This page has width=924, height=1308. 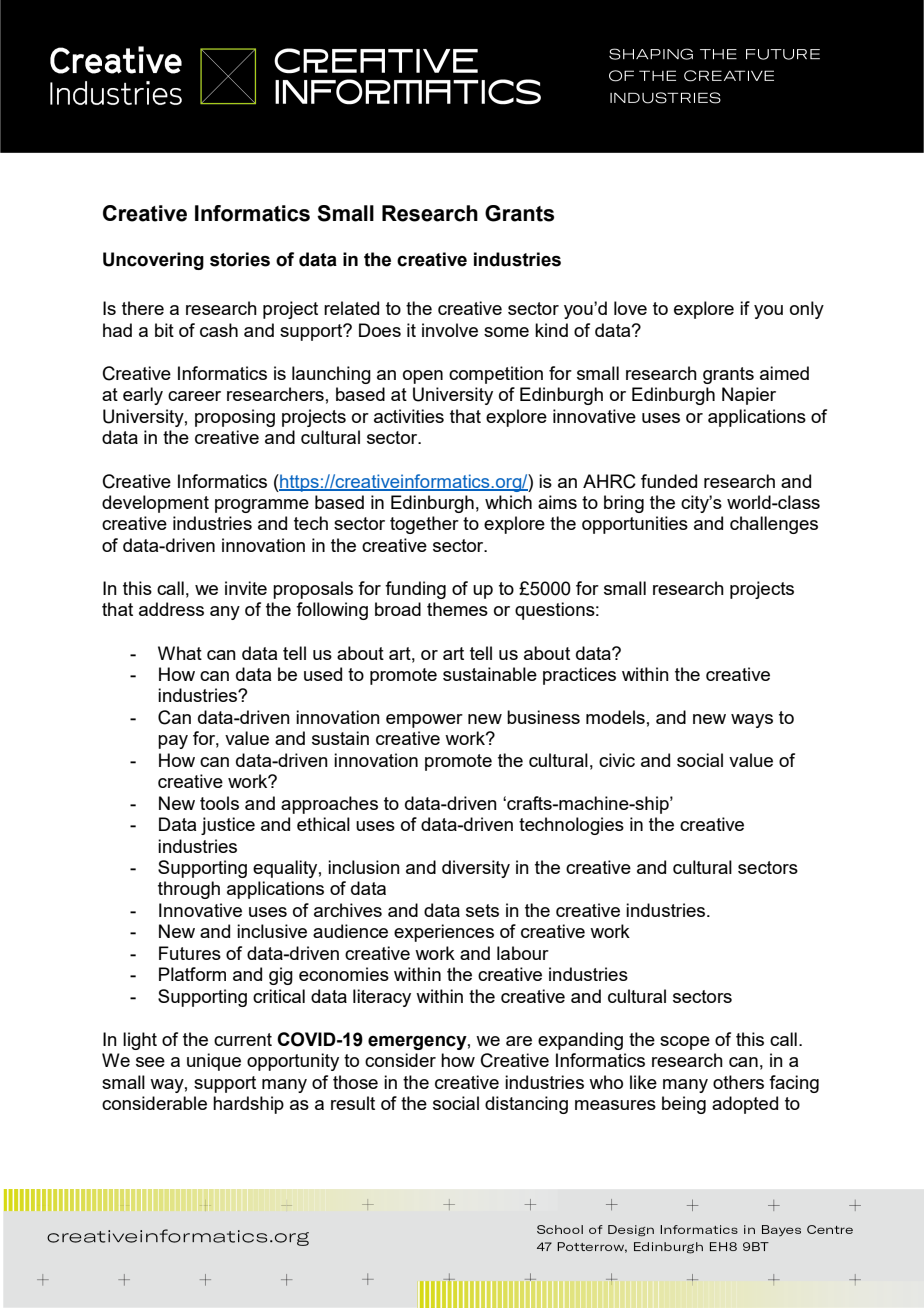 I want to click on which, so click(x=508, y=502).
